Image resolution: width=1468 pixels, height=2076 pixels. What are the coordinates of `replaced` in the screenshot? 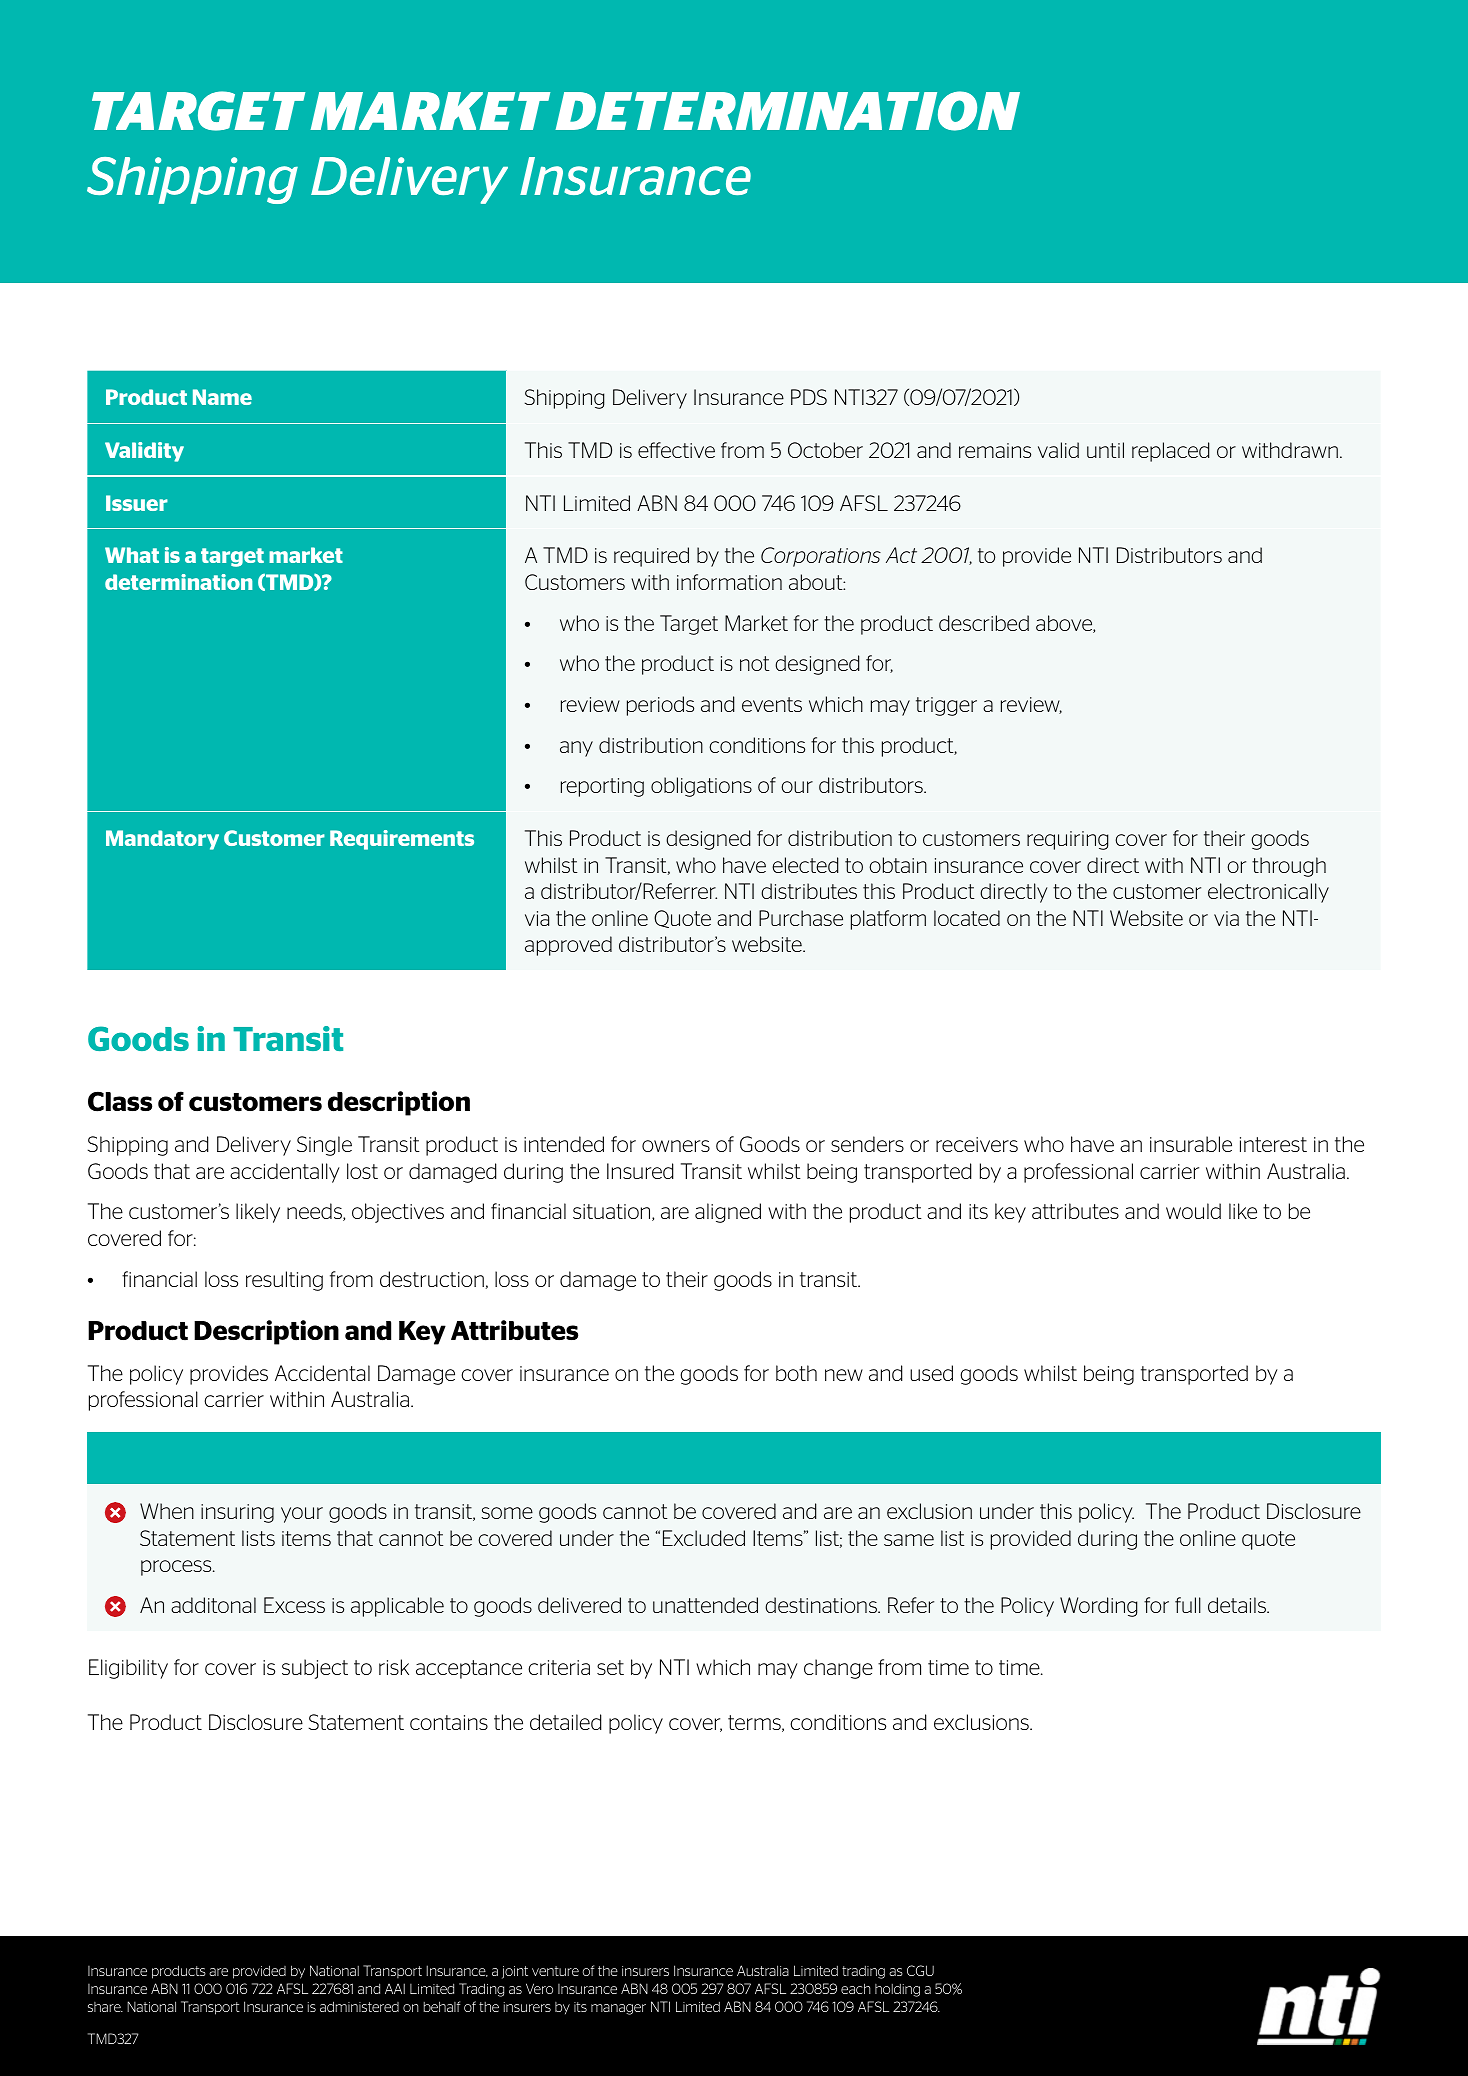 It's located at (1171, 452).
